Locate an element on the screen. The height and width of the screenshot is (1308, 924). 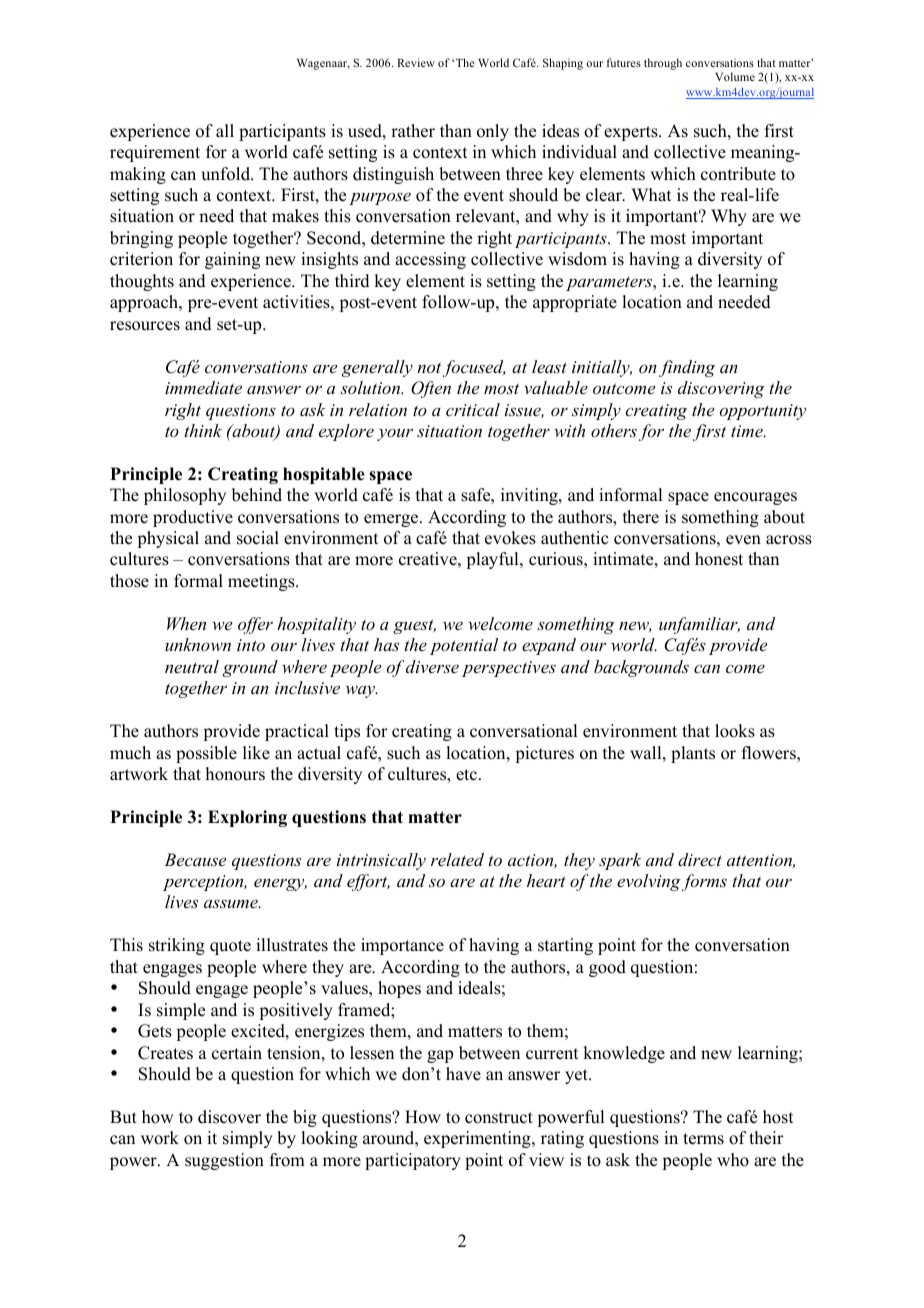
time is located at coordinates (748, 431).
